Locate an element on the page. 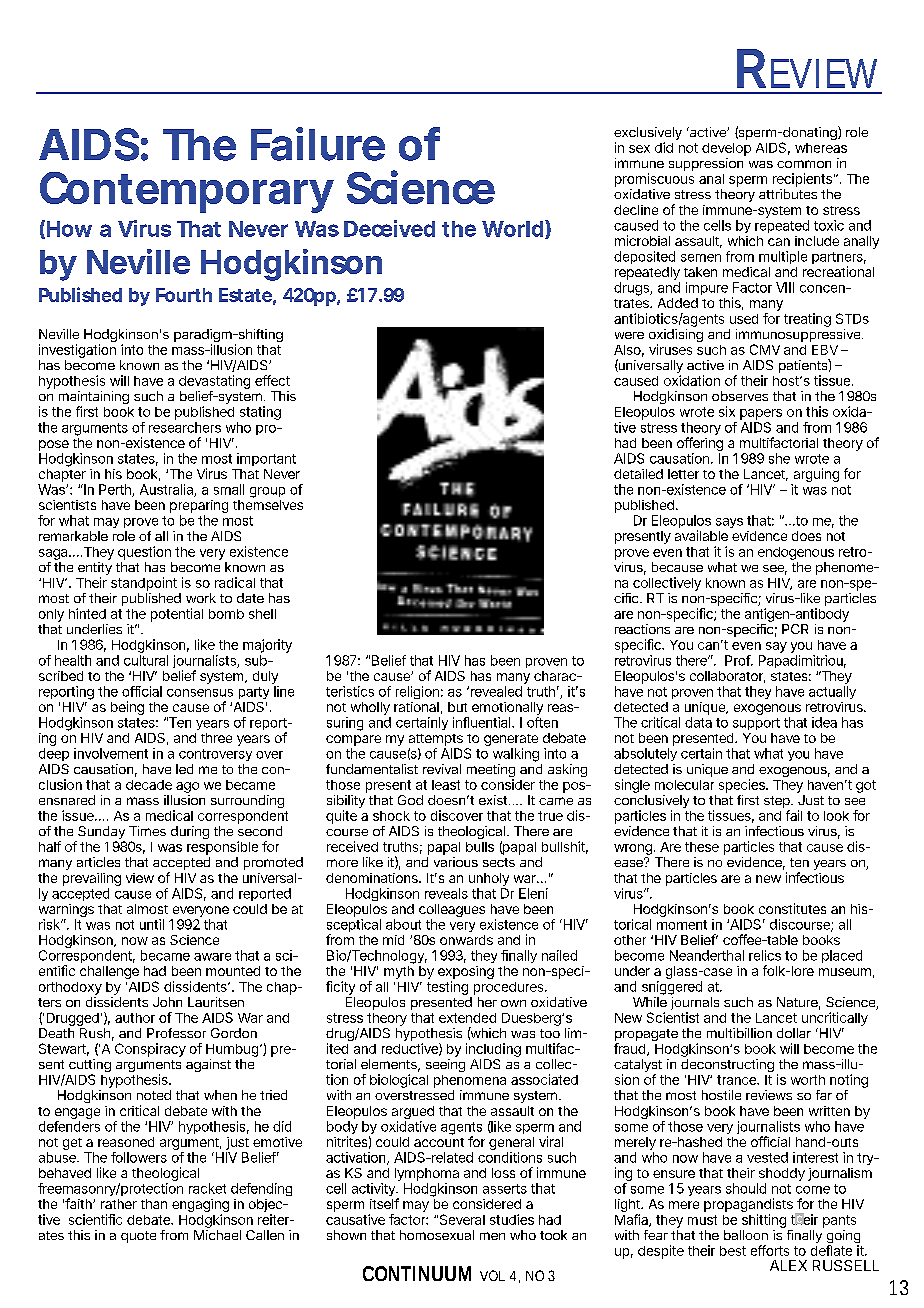  common is located at coordinates (804, 164).
